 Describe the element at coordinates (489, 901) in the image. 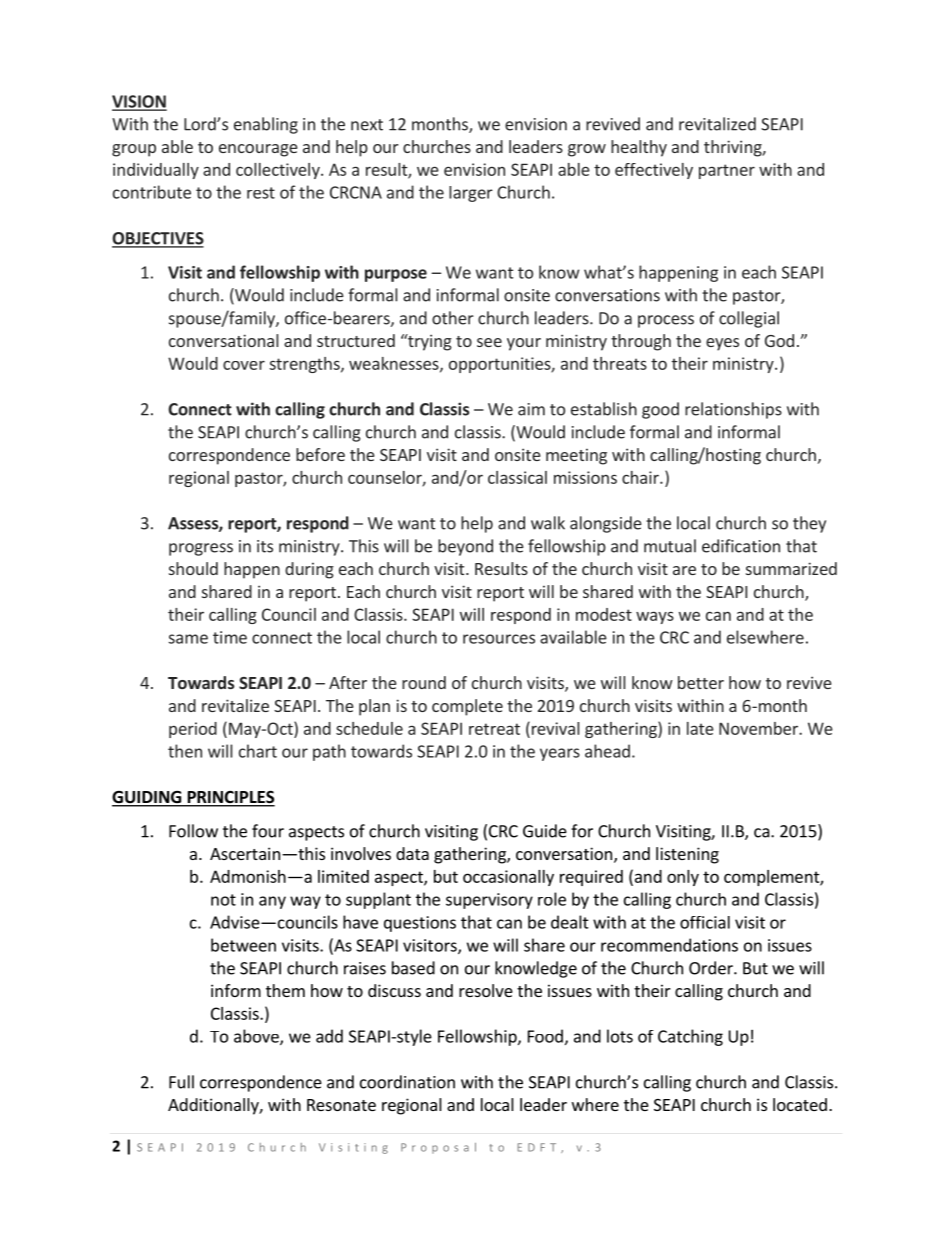

I see `supervisory` at that location.
